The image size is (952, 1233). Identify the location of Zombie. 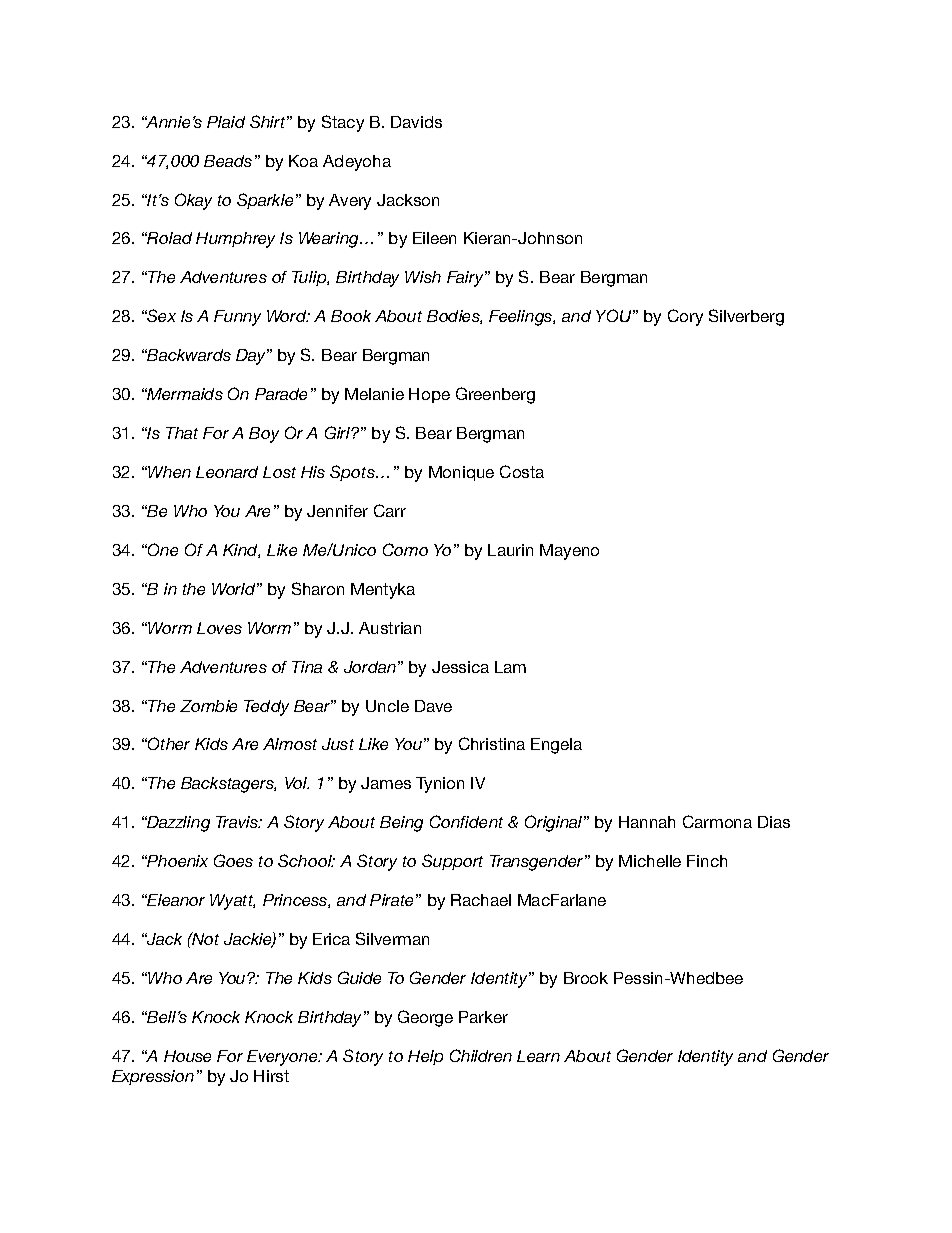
(208, 706).
